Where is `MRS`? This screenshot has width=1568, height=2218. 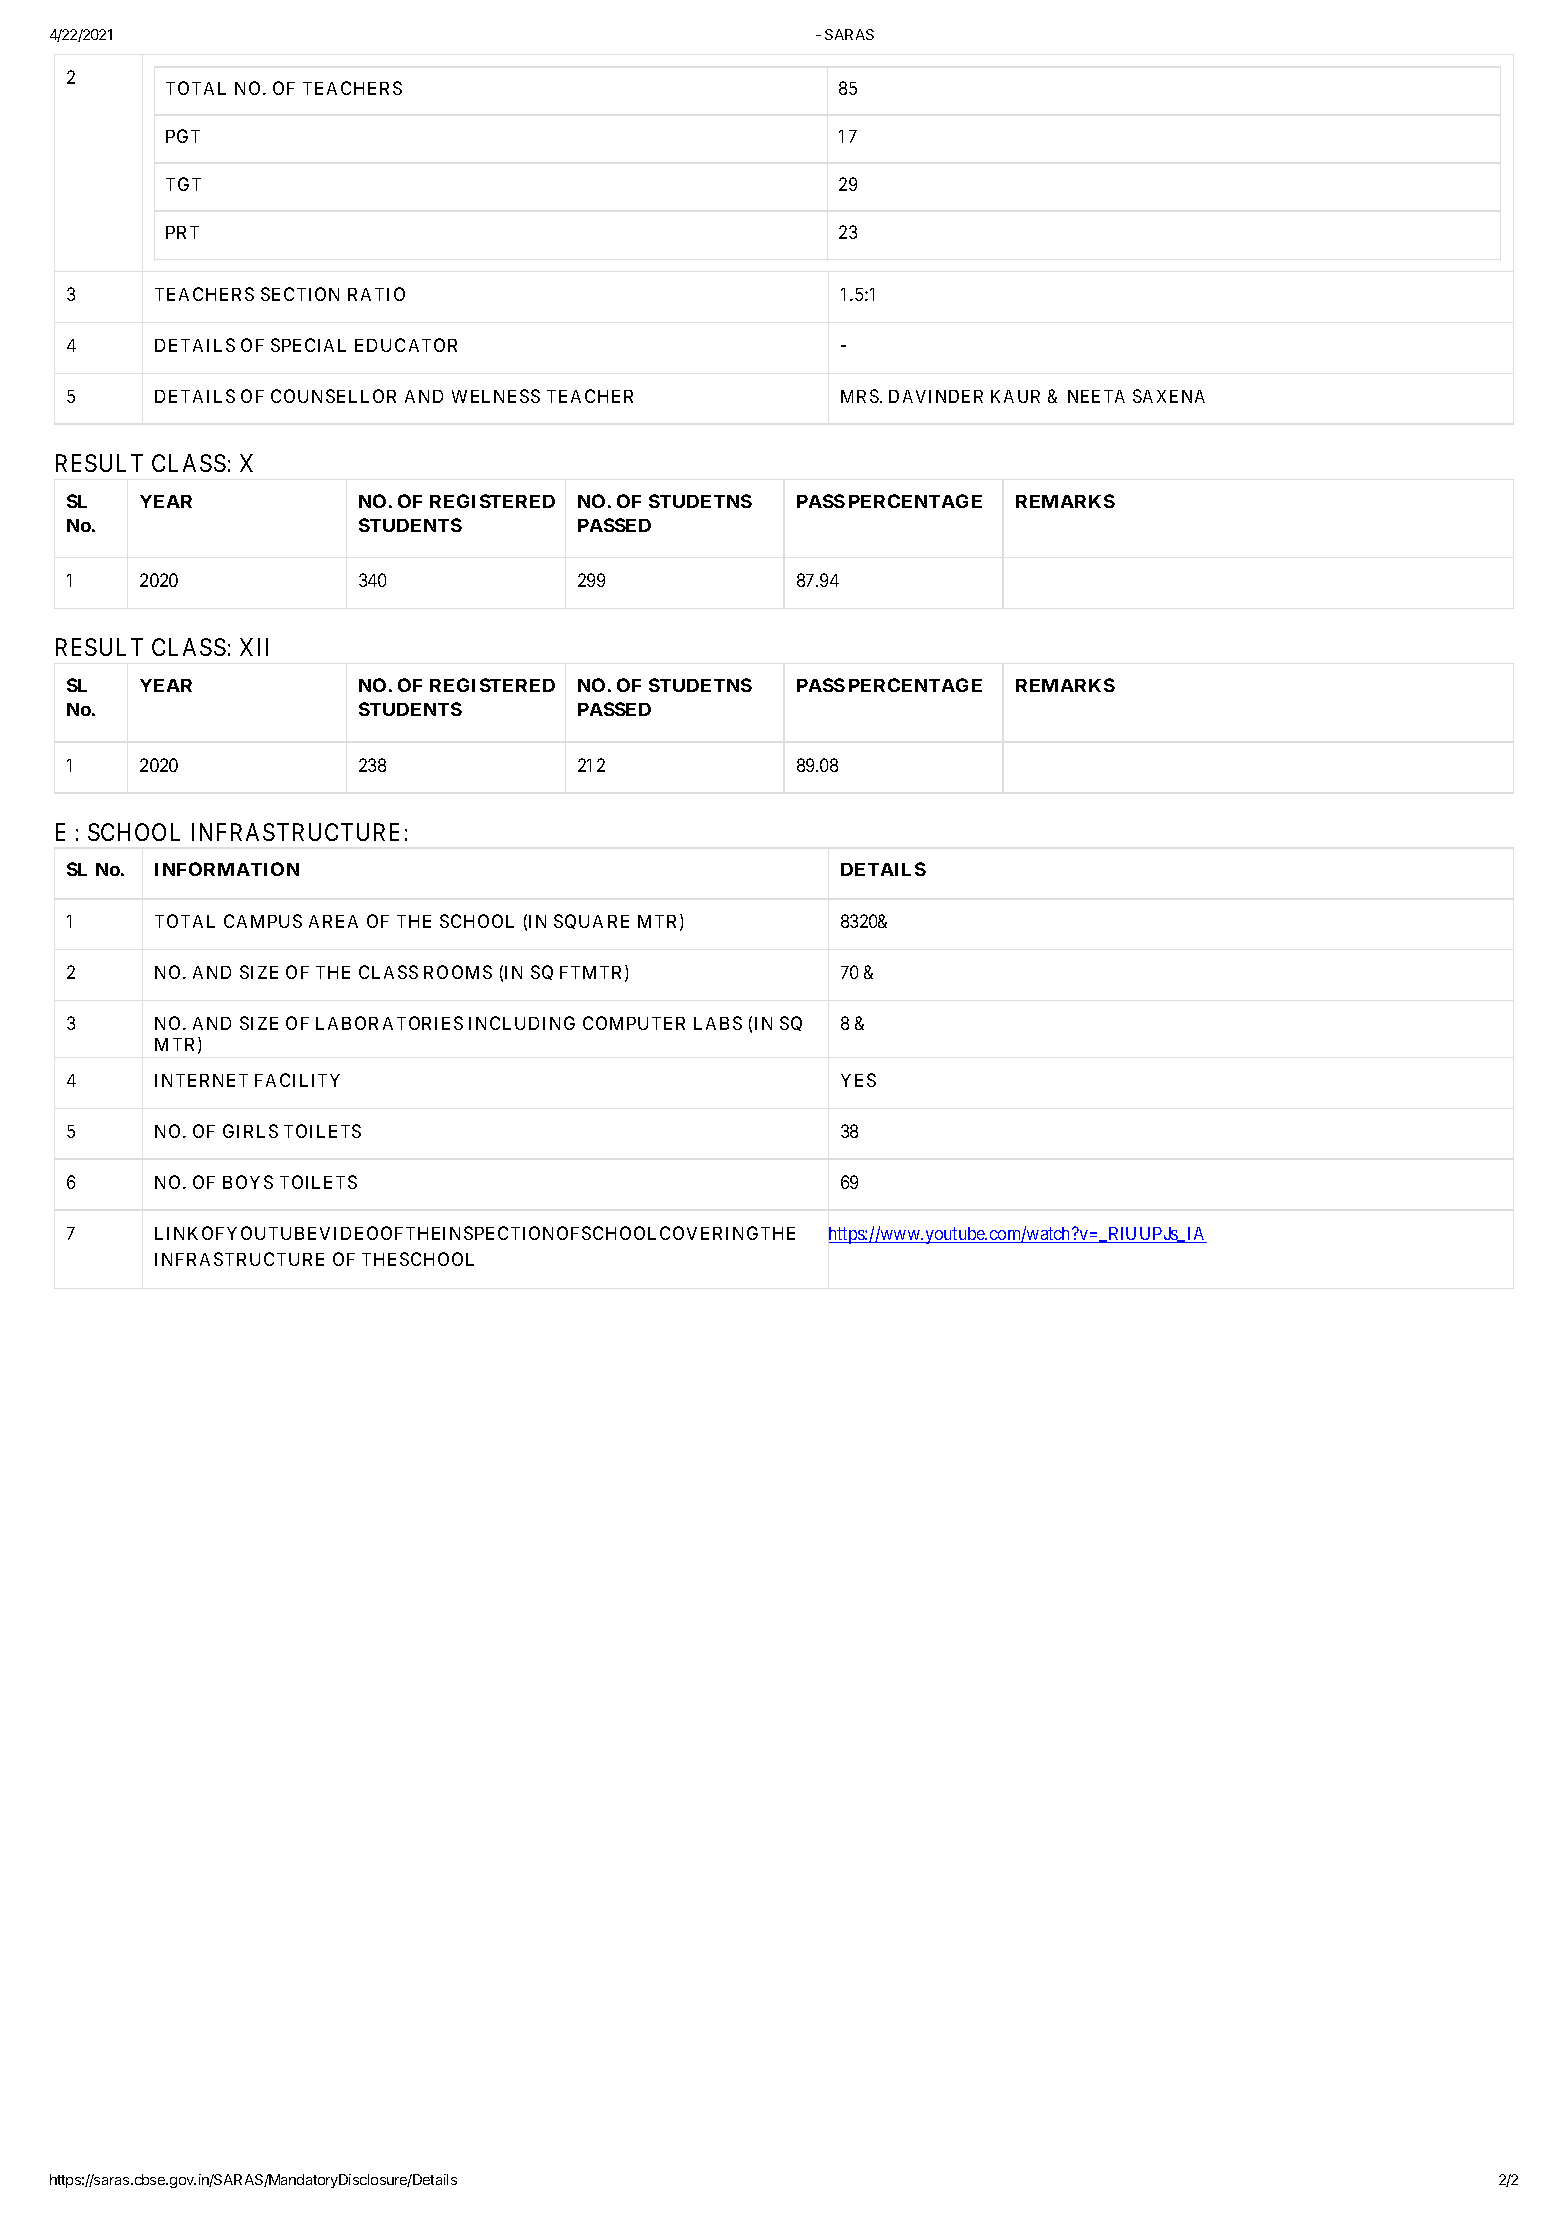
MRS is located at coordinates (861, 396).
